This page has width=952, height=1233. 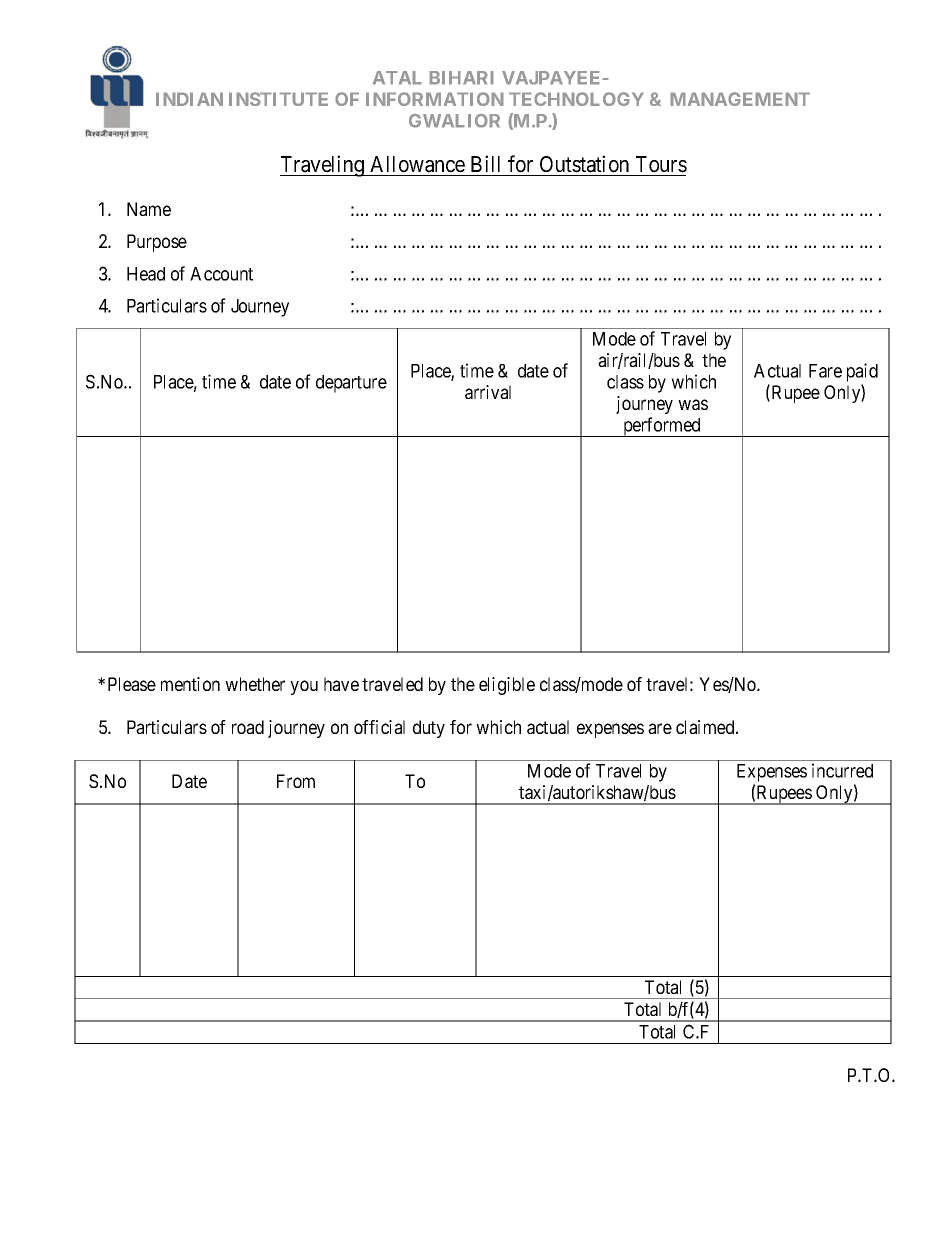 I want to click on MANAGEMENT, so click(x=740, y=99).
